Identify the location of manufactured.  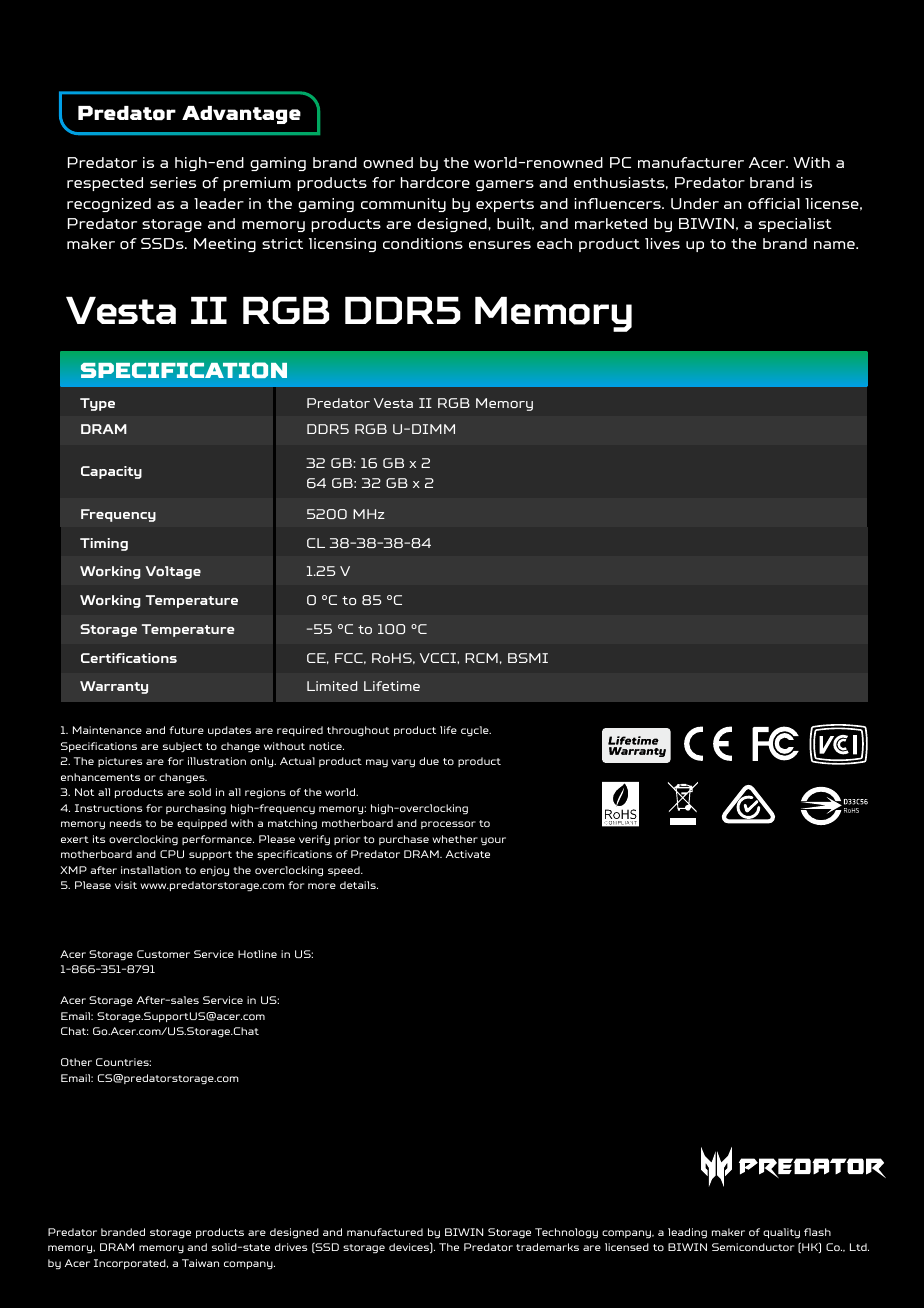
(385, 1232).
